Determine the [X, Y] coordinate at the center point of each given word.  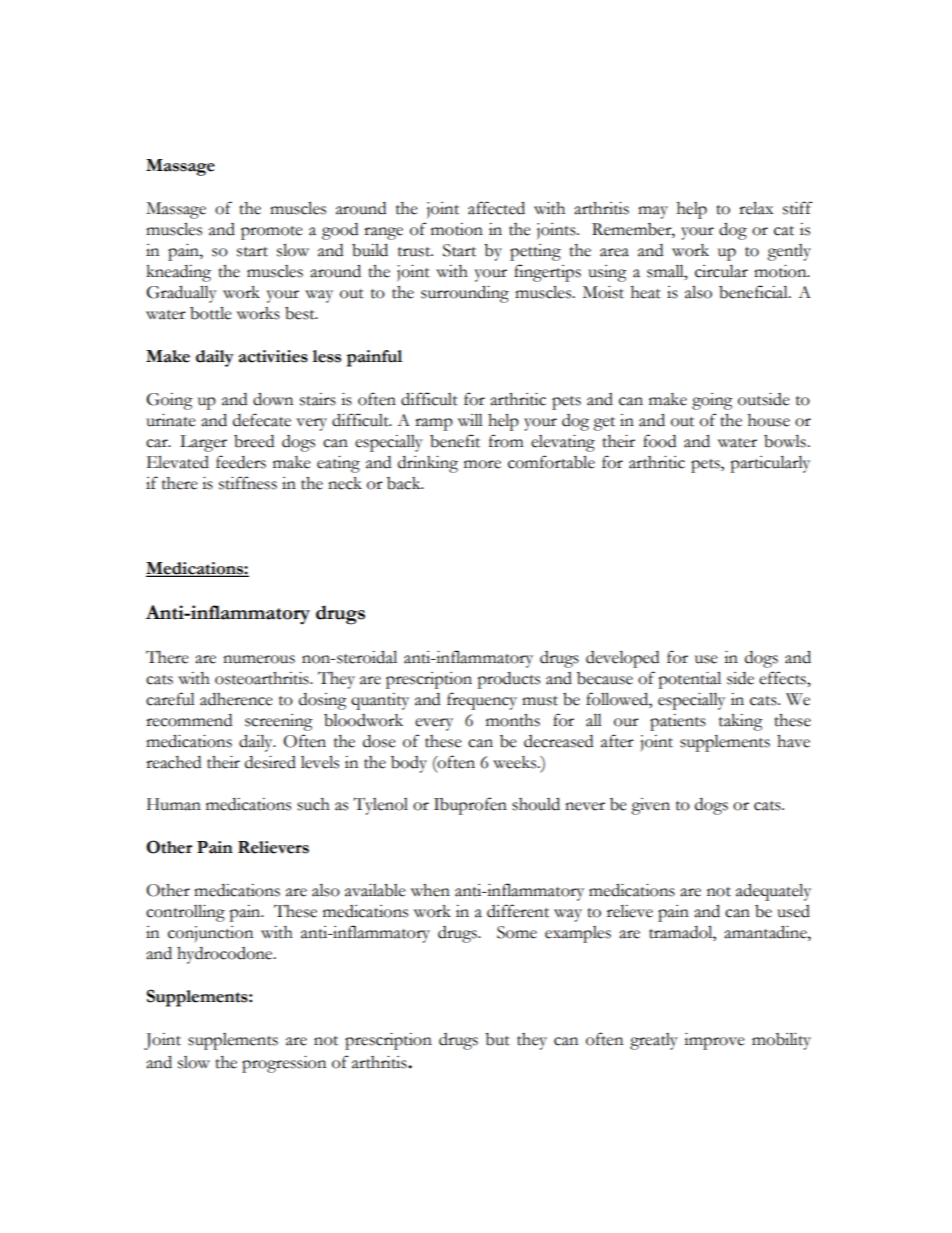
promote [272, 233]
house [769, 420]
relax [756, 208]
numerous [259, 659]
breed [254, 441]
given [650, 806]
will [470, 420]
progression [284, 1064]
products [508, 680]
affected [496, 208]
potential [689, 680]
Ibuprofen [470, 806]
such [313, 804]
